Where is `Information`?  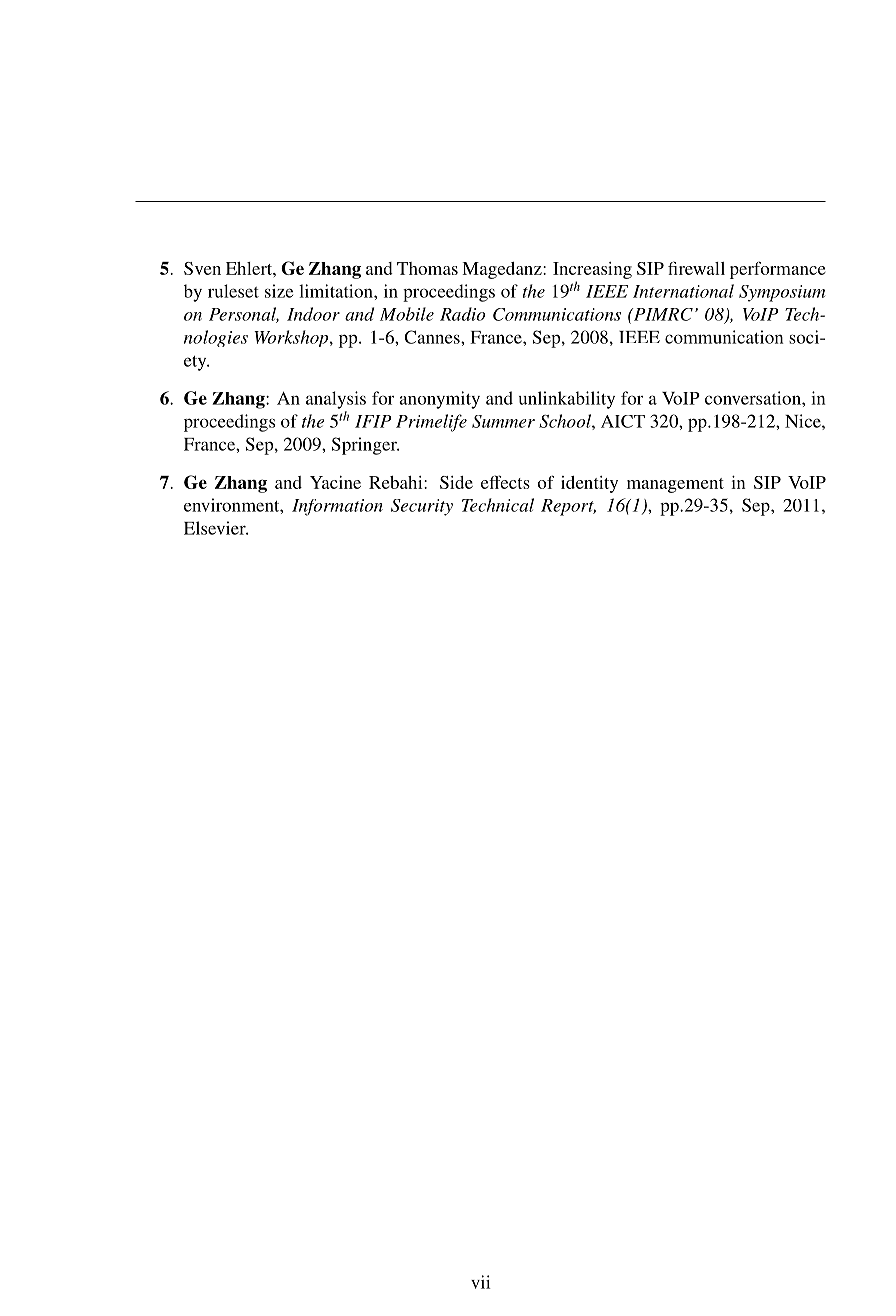
Information is located at coordinates (337, 507).
